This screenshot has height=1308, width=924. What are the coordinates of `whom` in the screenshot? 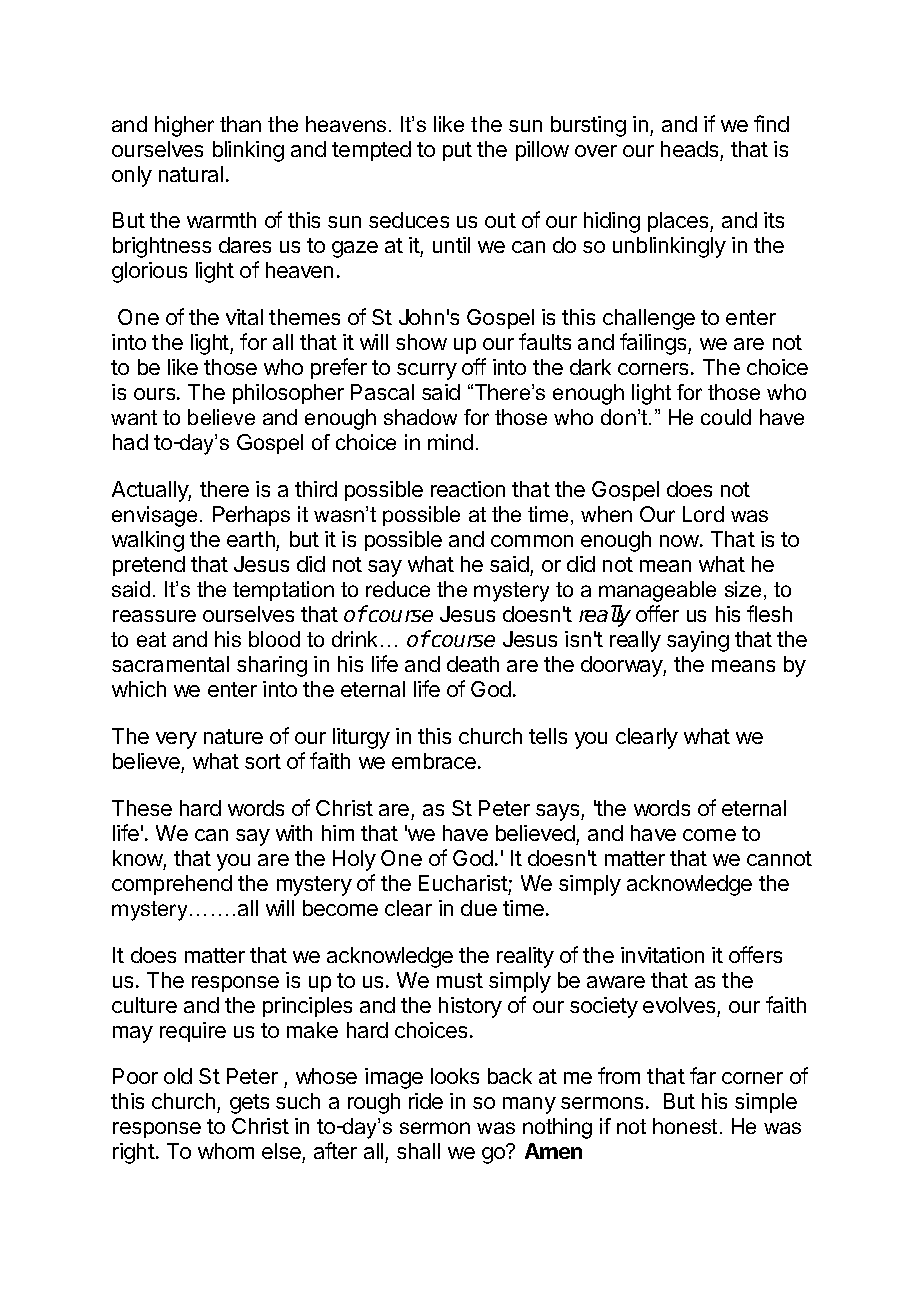 It's located at (226, 1151).
